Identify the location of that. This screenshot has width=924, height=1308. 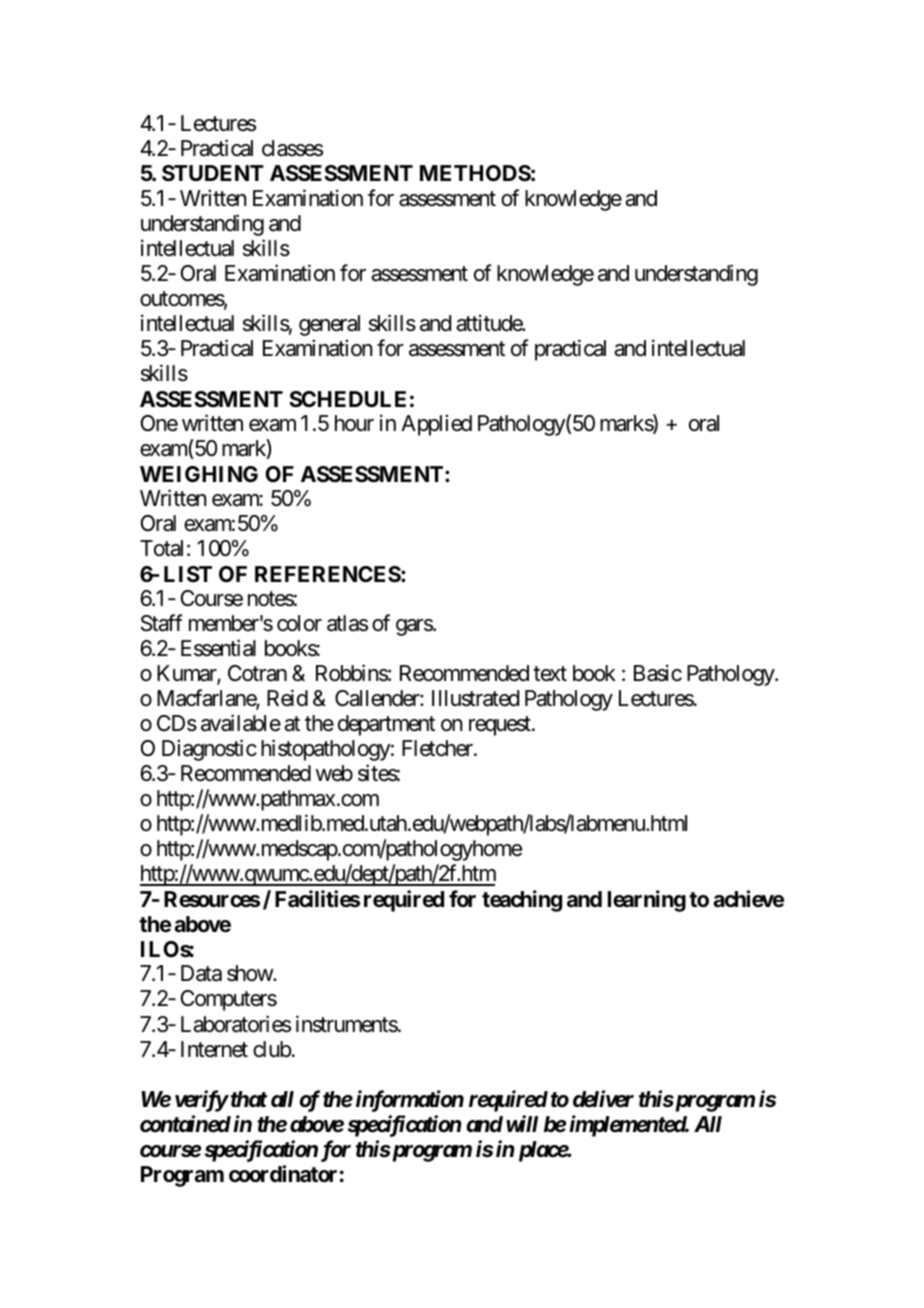
(247, 1099).
